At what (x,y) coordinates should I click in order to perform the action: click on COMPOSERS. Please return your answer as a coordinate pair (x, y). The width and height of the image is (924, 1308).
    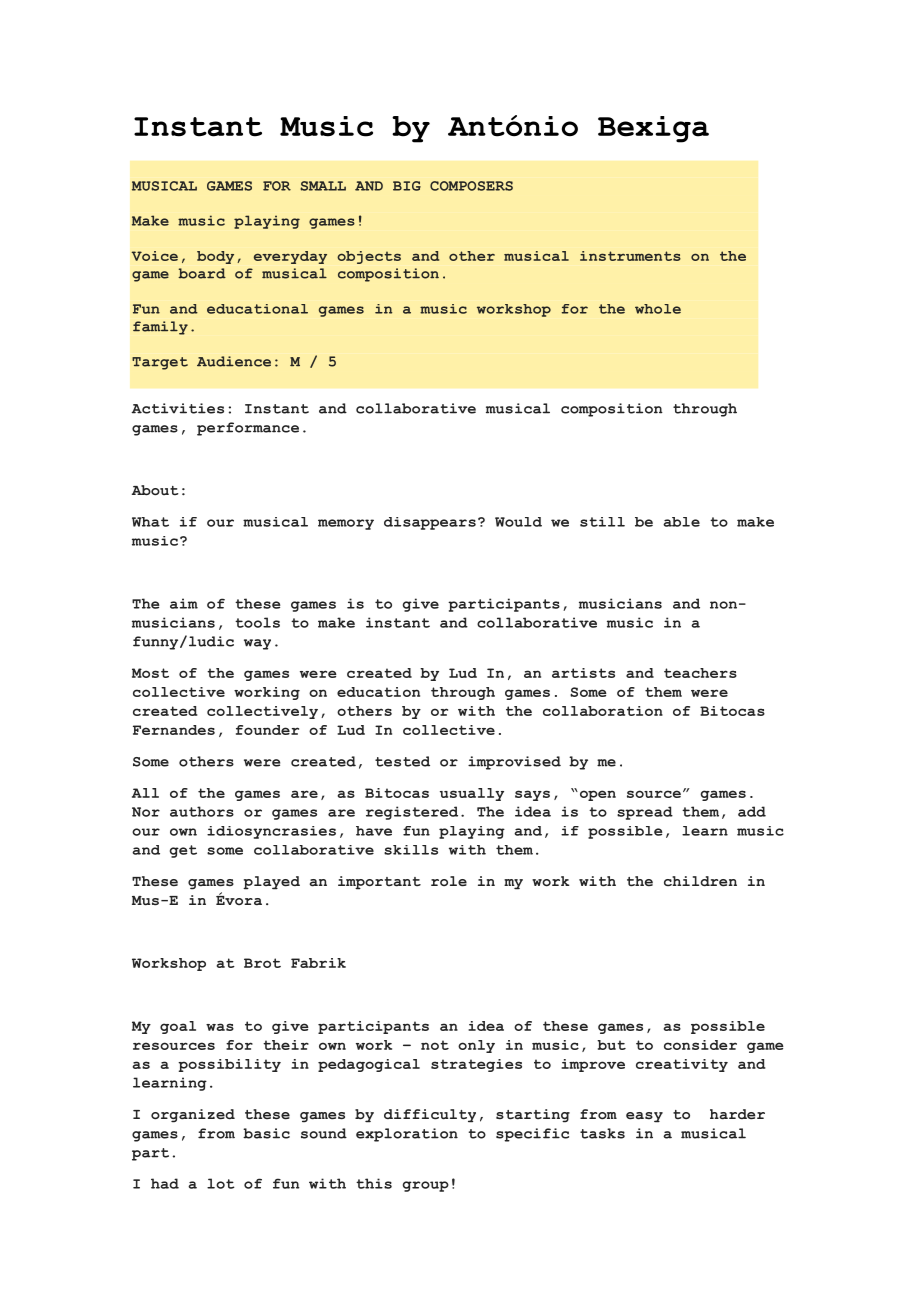
    Looking at the image, I should click on (471, 186).
